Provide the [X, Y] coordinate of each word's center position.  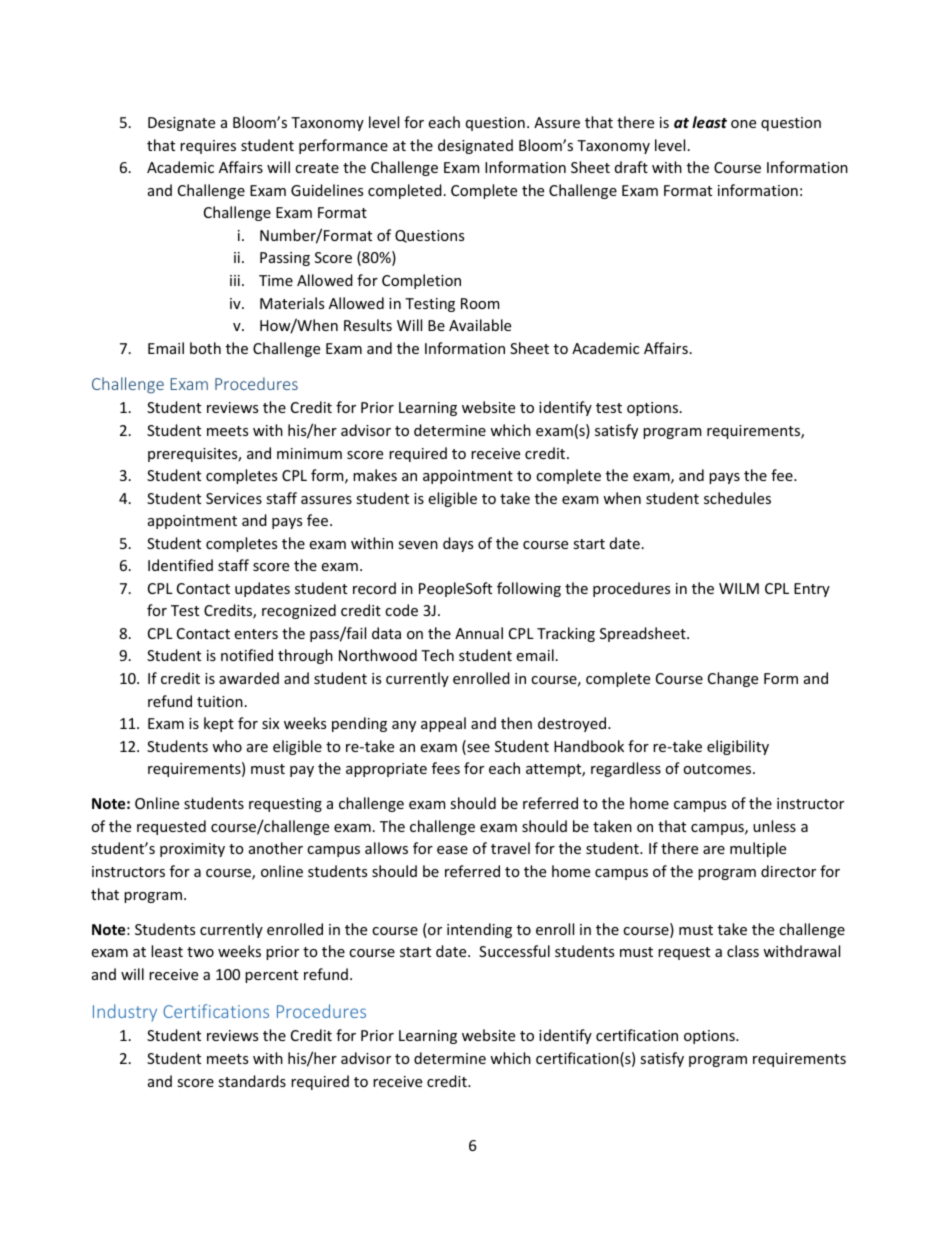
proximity [192, 850]
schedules [737, 498]
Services [234, 498]
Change [733, 679]
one [743, 124]
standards [252, 1081]
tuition [220, 701]
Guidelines [327, 190]
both [205, 348]
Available [480, 325]
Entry [812, 590]
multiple [758, 849]
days [458, 544]
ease [452, 850]
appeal [443, 724]
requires [208, 147]
